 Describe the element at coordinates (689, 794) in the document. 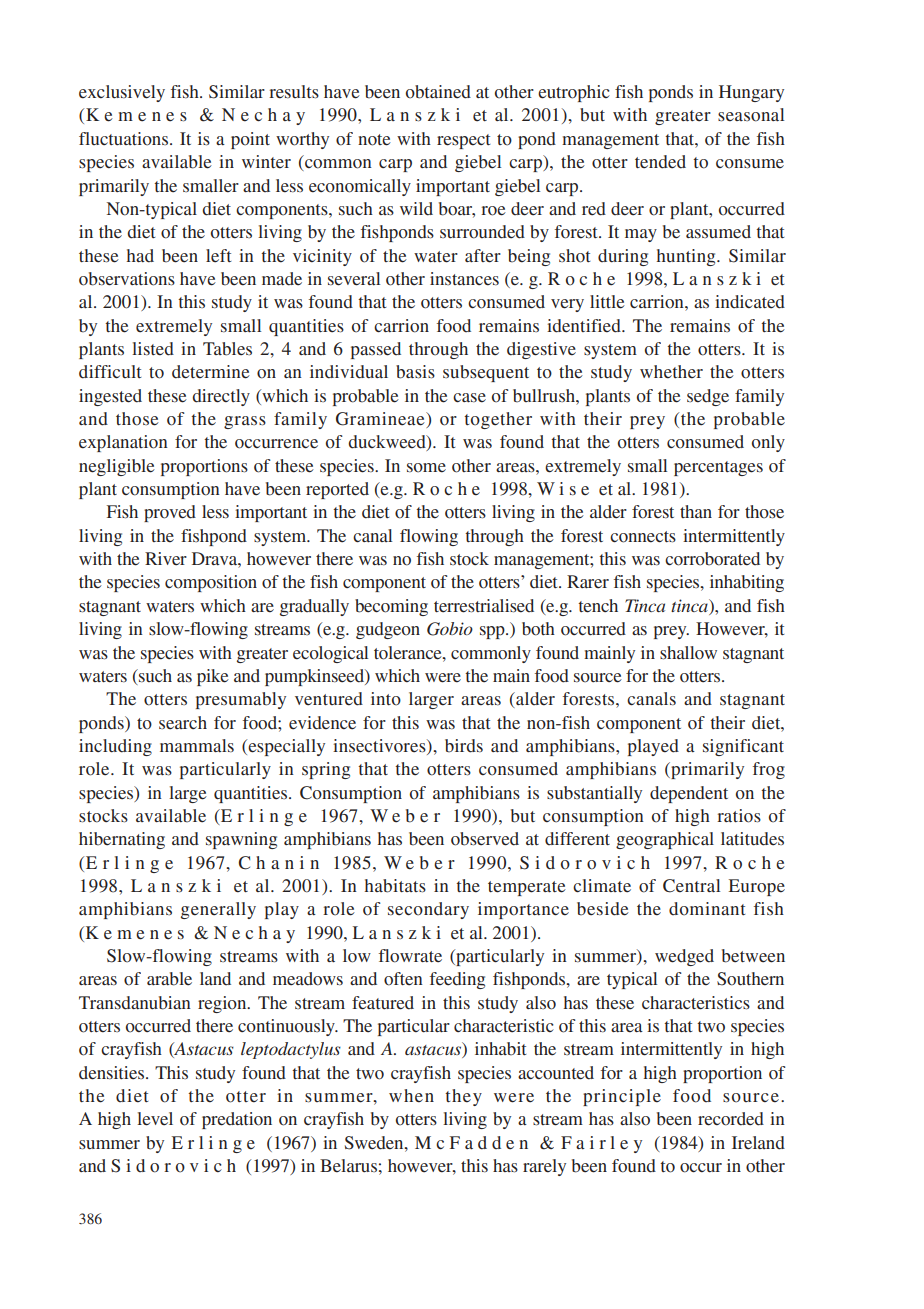

I see `dependent` at that location.
